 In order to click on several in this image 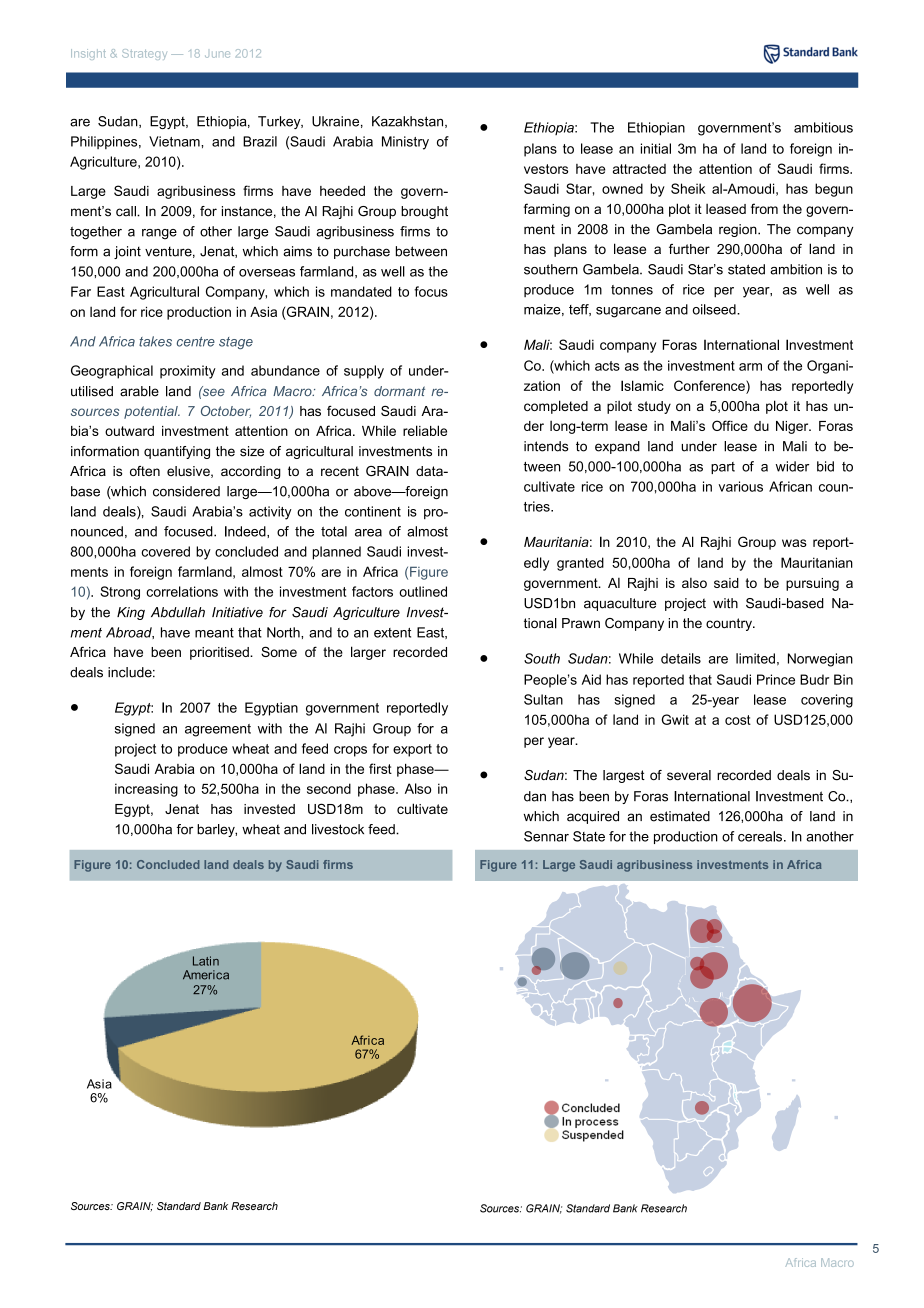, I will do `click(689, 775)`.
